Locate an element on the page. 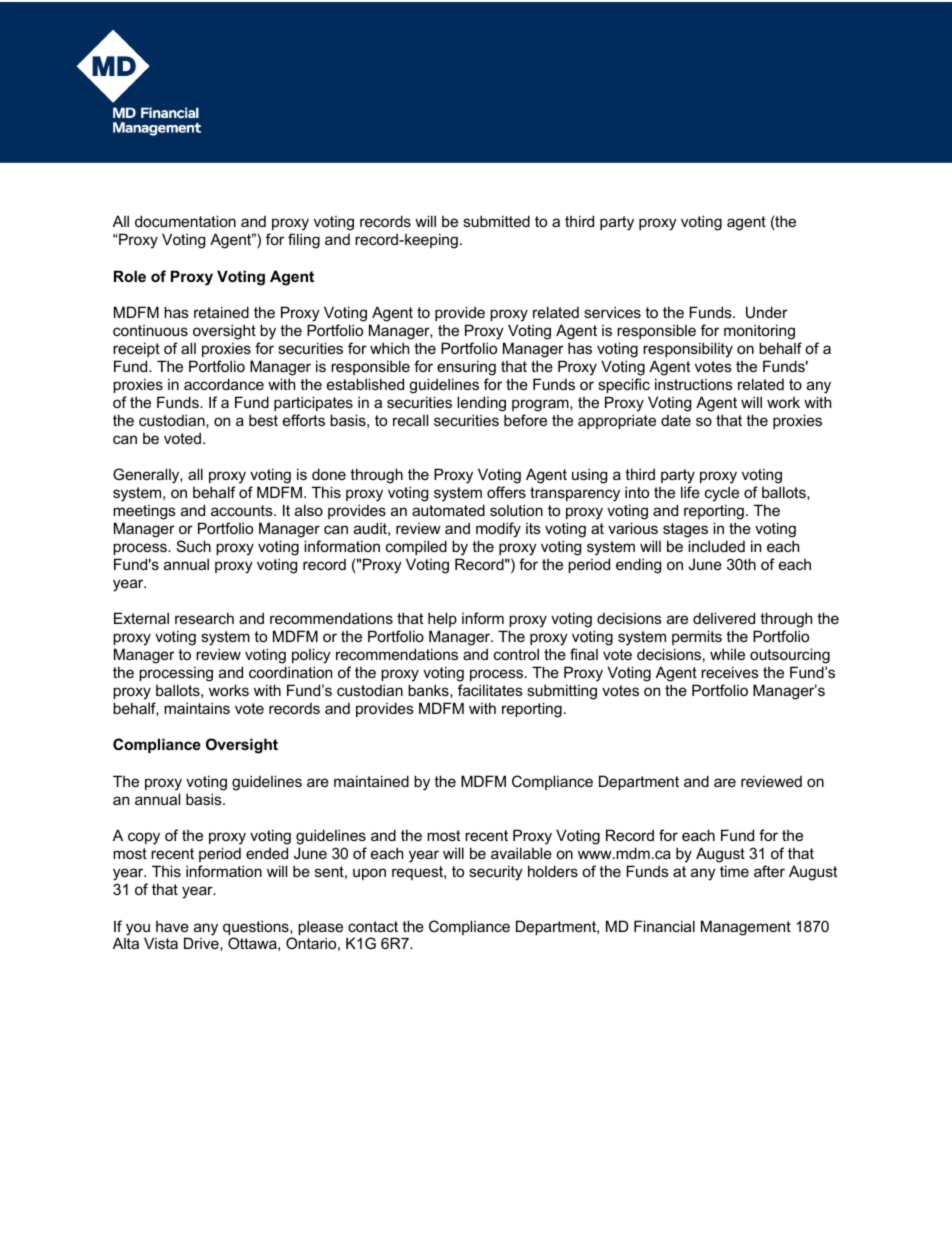  recall is located at coordinates (410, 420).
